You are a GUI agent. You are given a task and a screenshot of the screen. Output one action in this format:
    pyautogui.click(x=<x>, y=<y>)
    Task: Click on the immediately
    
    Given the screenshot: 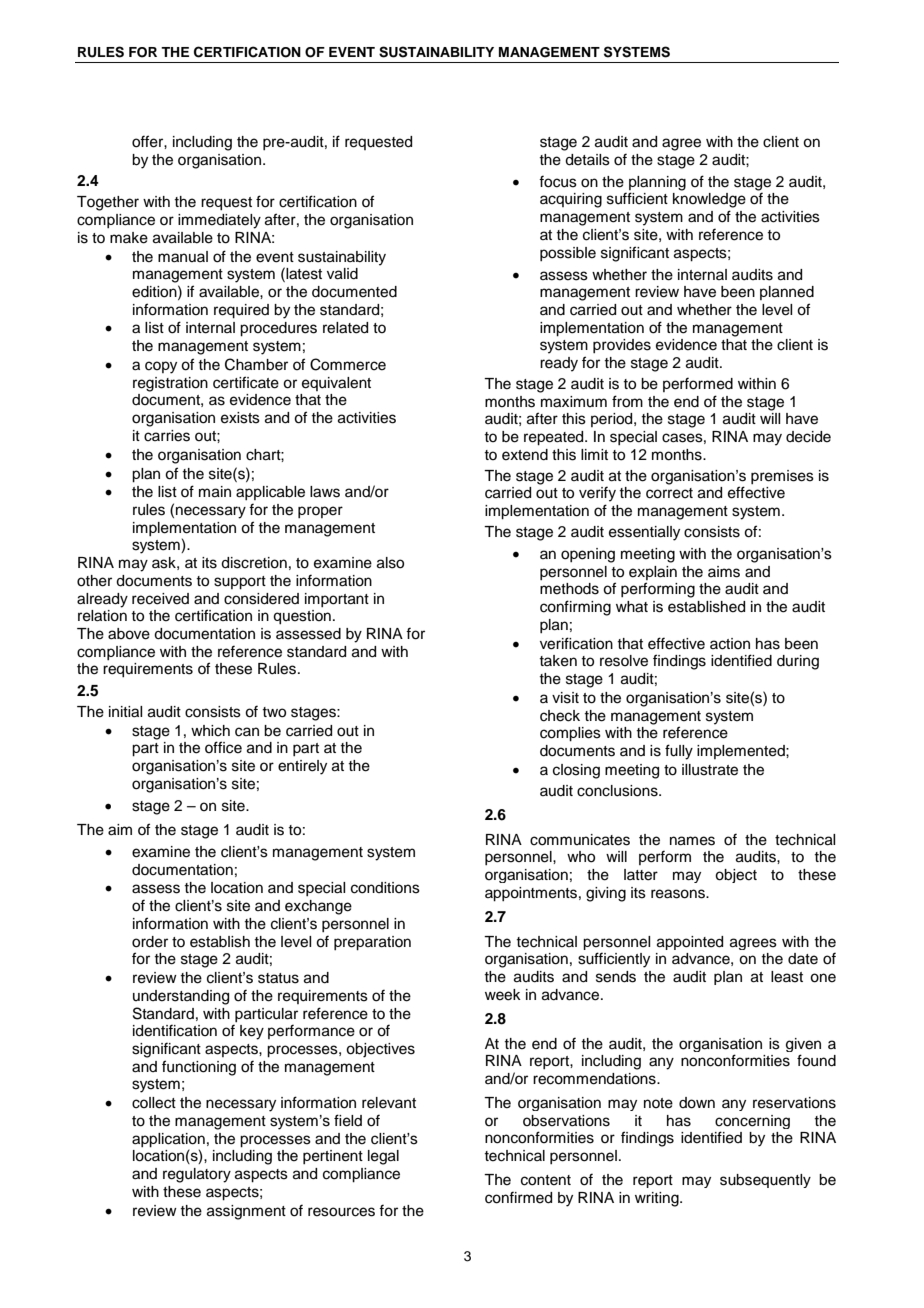 What is the action you would take?
    pyautogui.click(x=219, y=221)
